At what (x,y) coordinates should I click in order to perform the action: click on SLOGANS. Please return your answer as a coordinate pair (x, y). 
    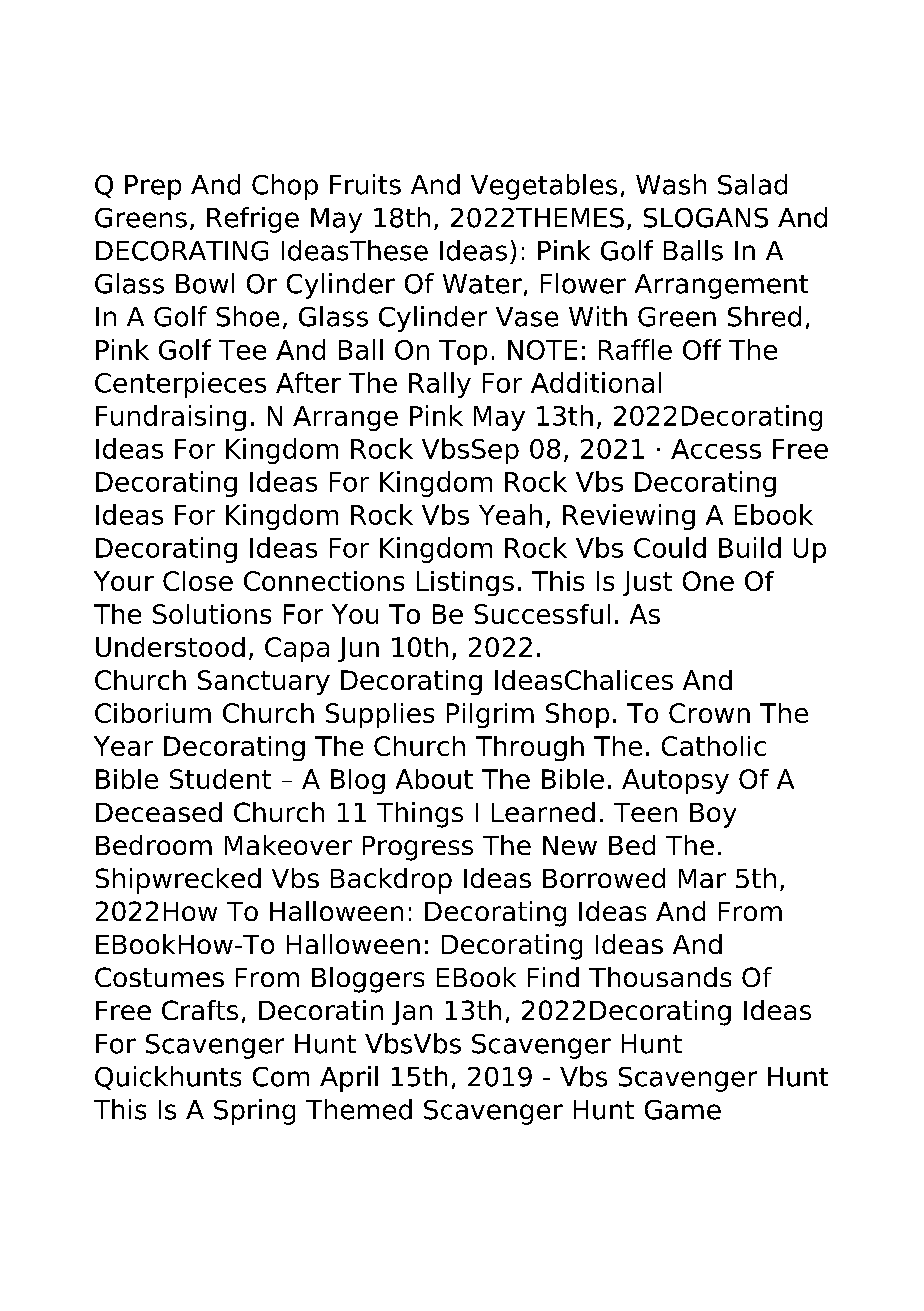
    Looking at the image, I should click on (706, 218).
